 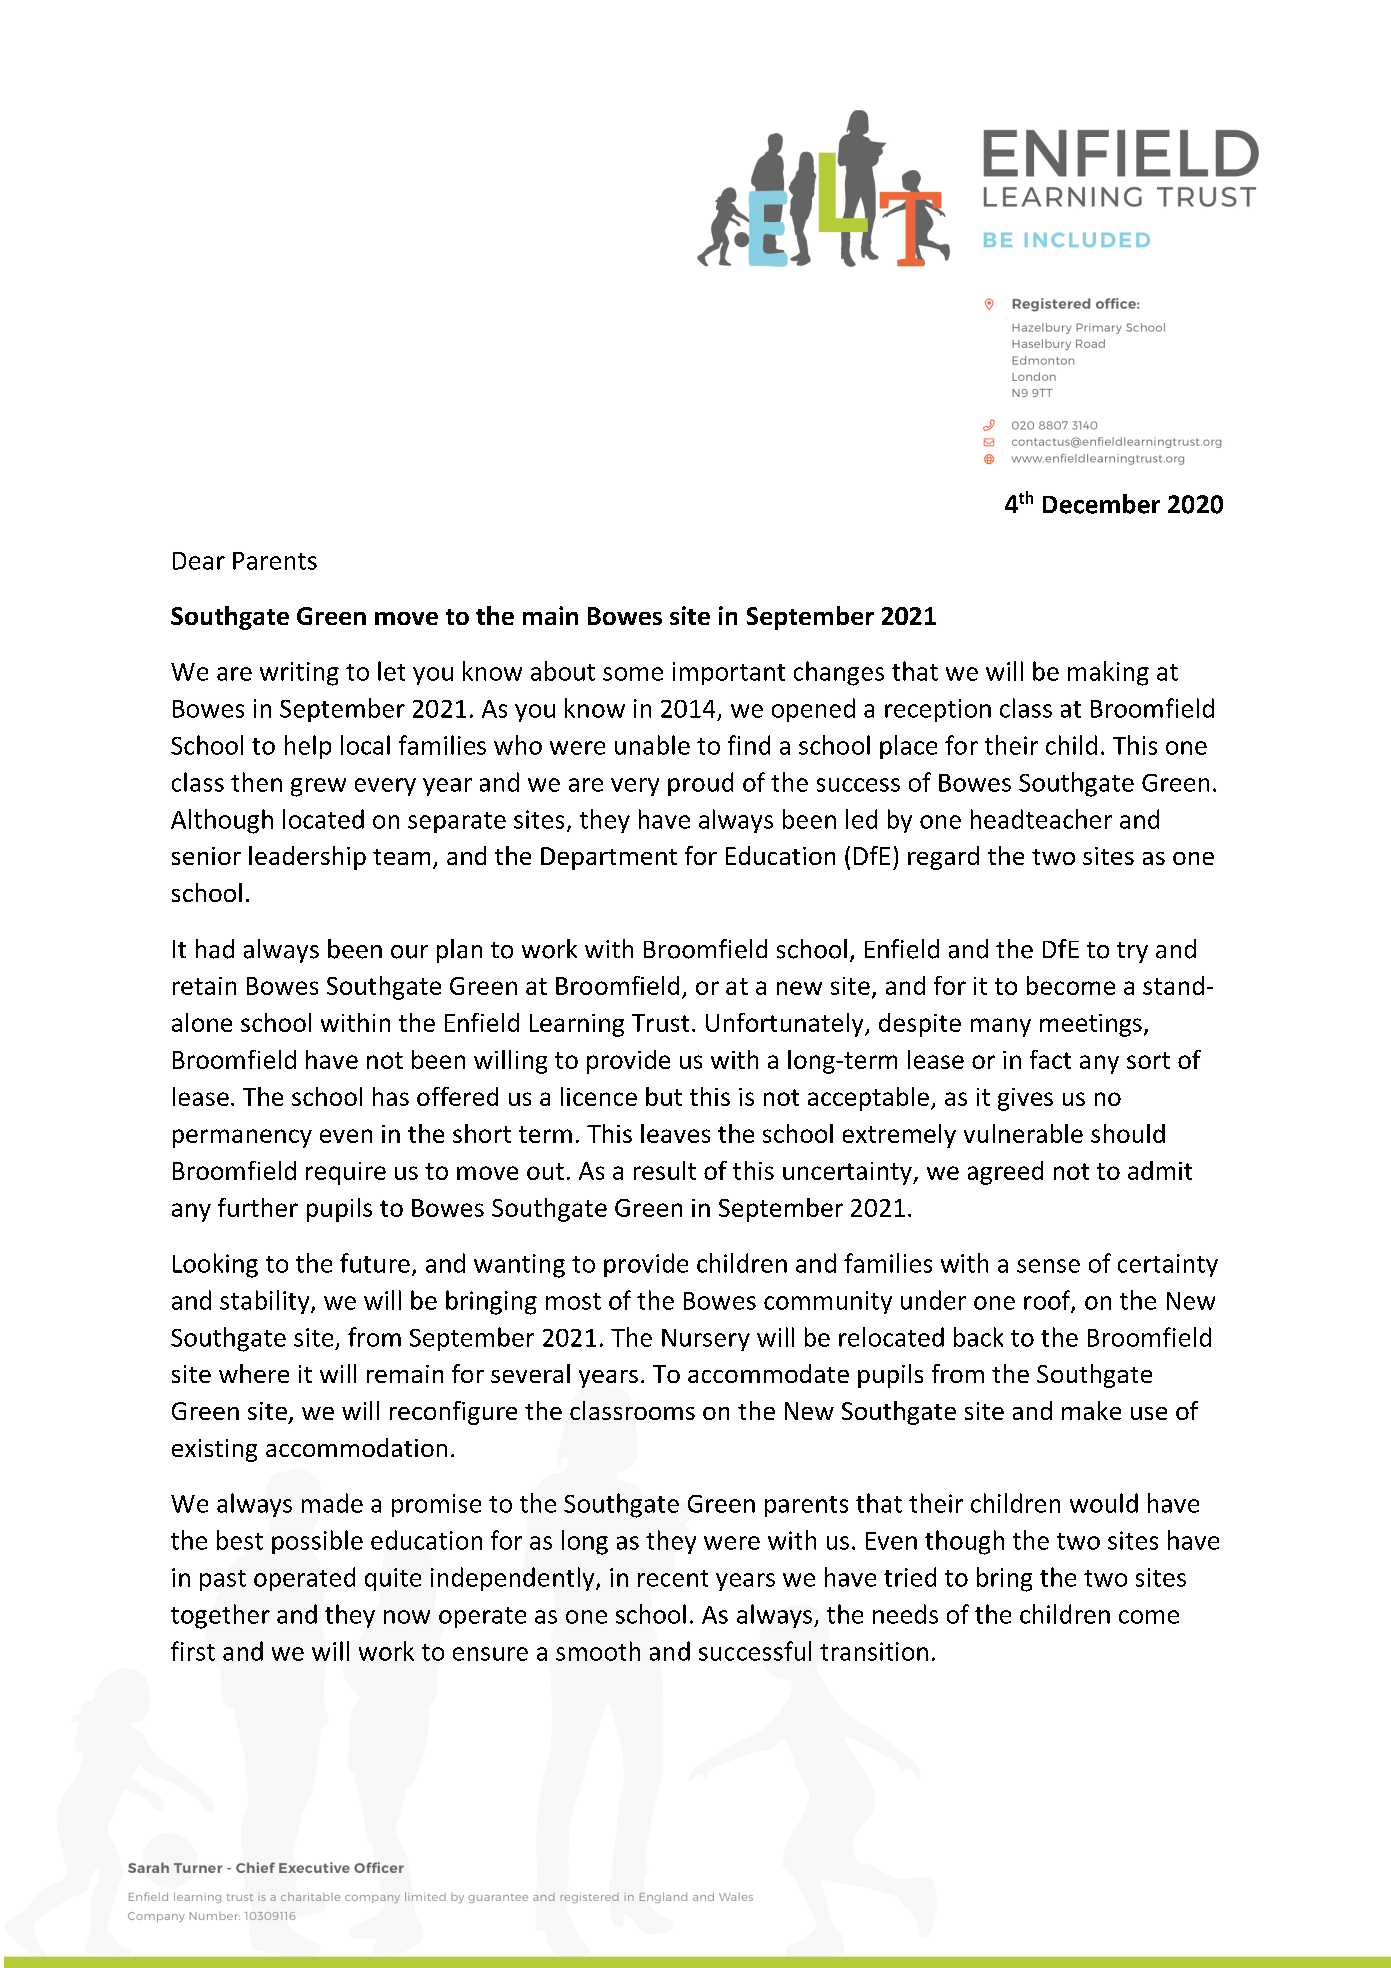 What do you see at coordinates (673, 1578) in the document?
I see `recent` at bounding box center [673, 1578].
